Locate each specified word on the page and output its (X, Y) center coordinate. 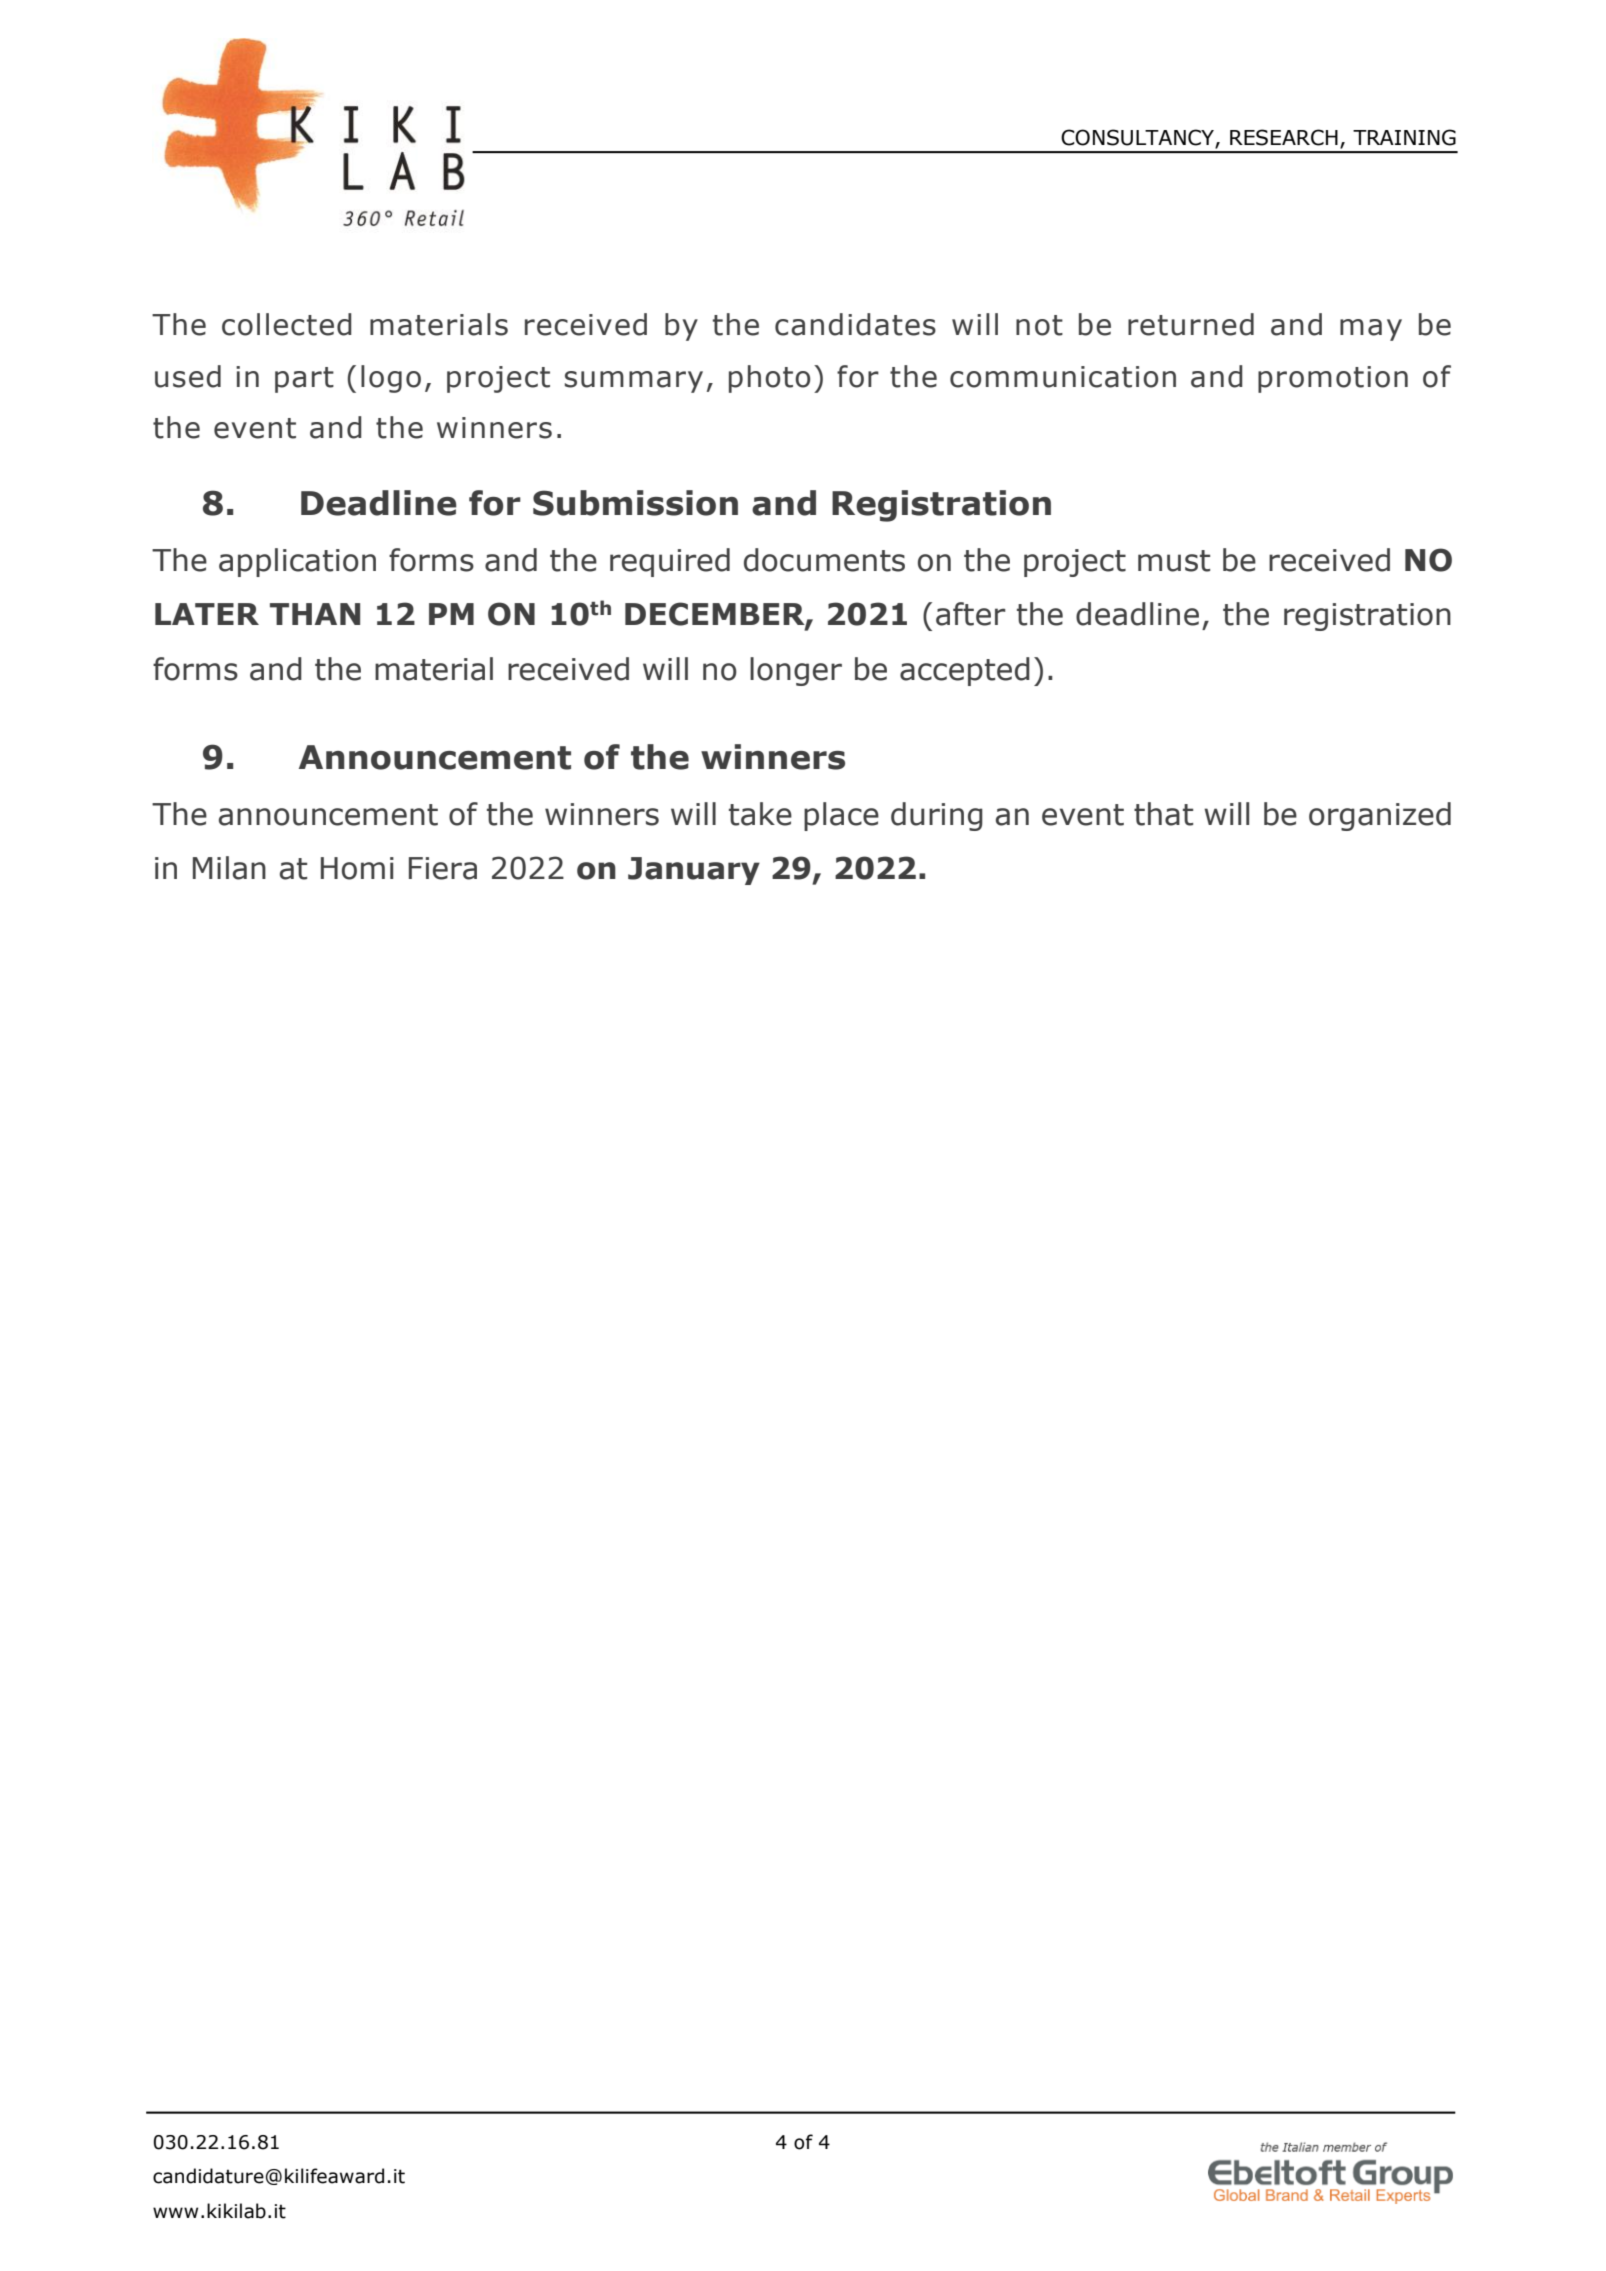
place (841, 816)
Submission (635, 503)
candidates (855, 324)
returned (1191, 324)
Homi (357, 868)
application (297, 562)
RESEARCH (1284, 137)
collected (287, 324)
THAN (315, 614)
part (304, 380)
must (1174, 561)
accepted (965, 671)
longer (796, 671)
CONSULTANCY (1138, 138)
